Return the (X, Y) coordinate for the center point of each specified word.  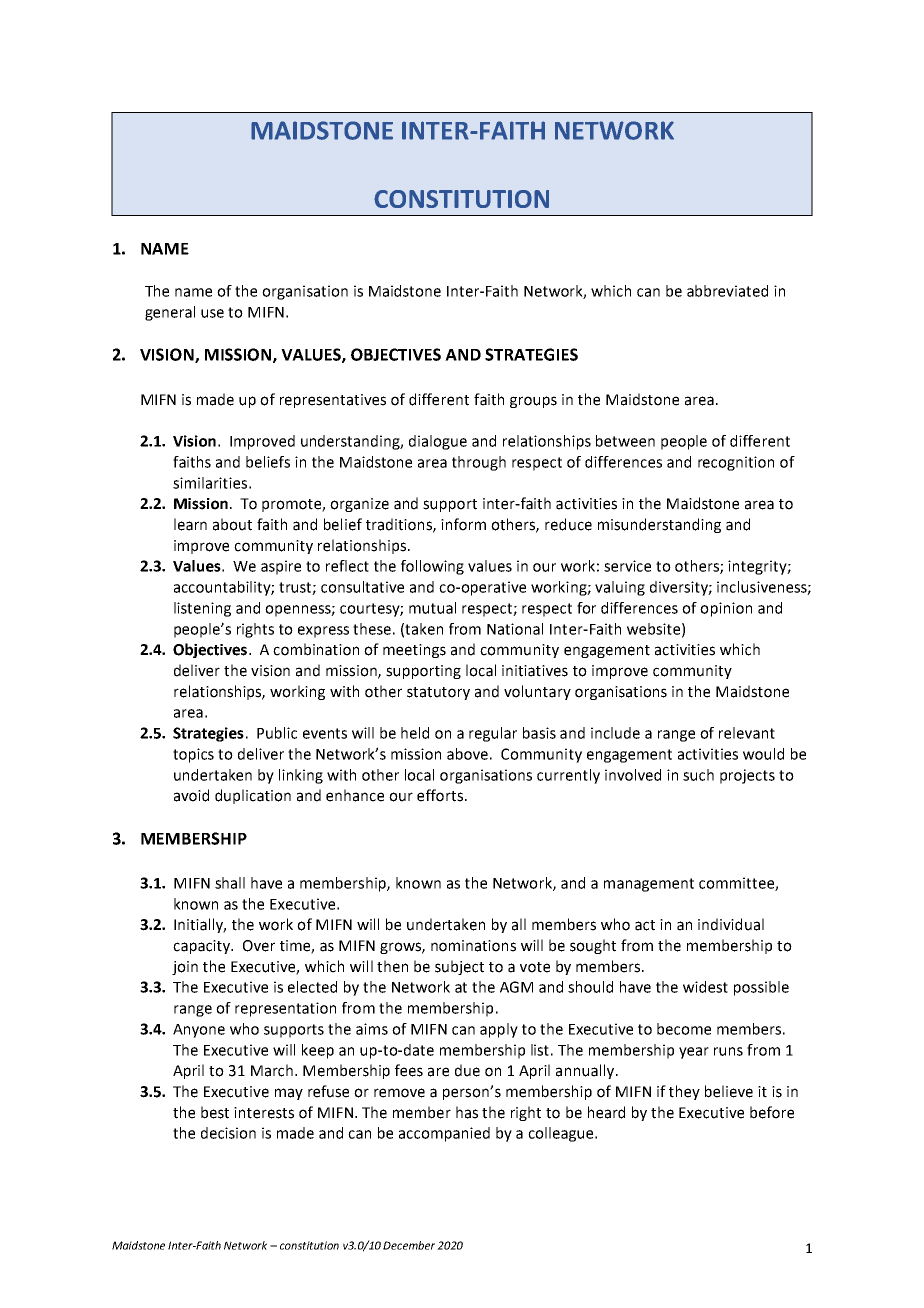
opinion (726, 609)
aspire (281, 567)
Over (259, 946)
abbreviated (727, 291)
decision (228, 1133)
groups (533, 402)
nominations (473, 946)
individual (731, 924)
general (170, 313)
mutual (432, 608)
